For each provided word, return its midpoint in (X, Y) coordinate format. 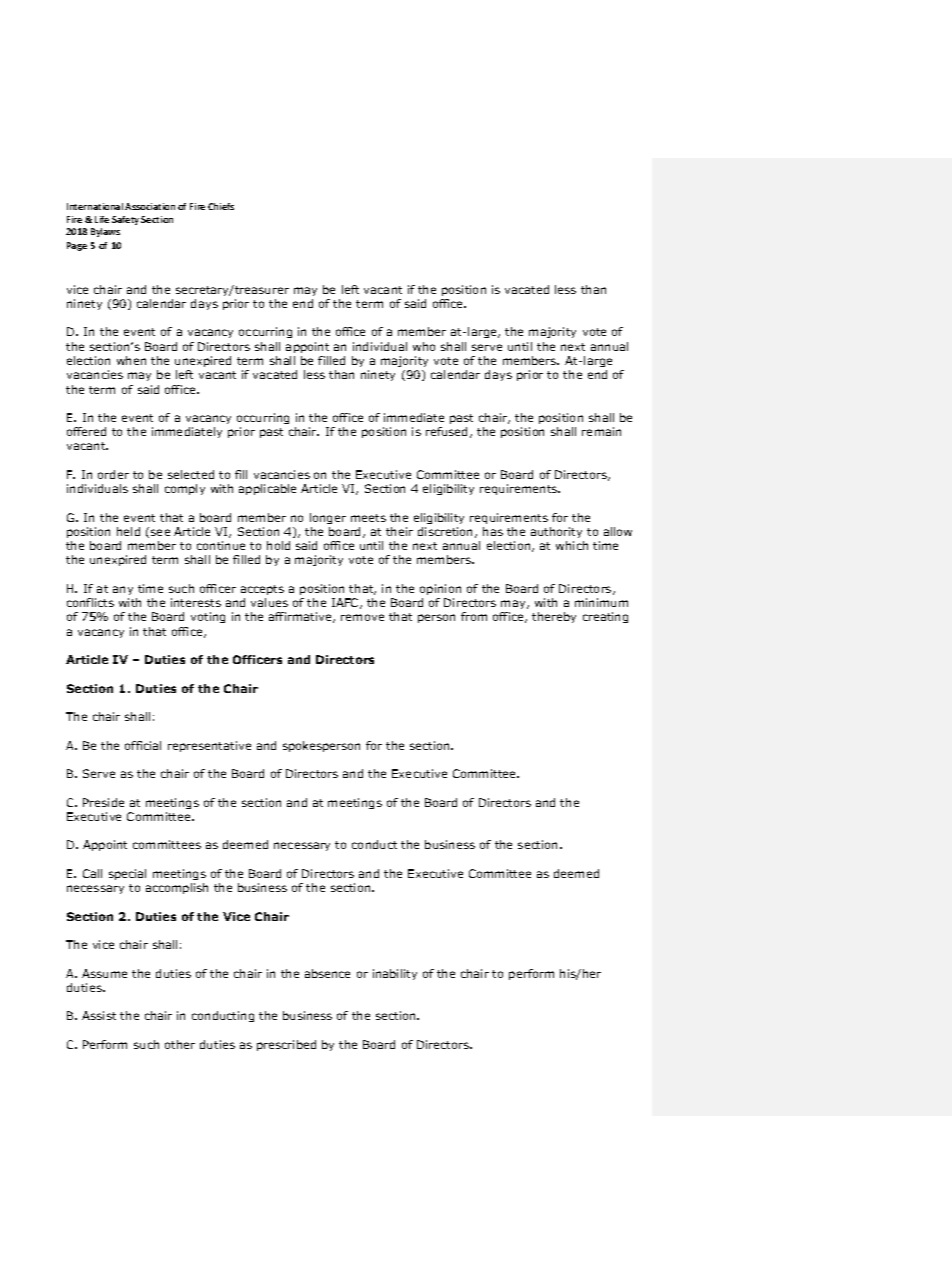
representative (209, 746)
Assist (99, 1015)
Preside (103, 802)
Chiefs (221, 206)
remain (601, 431)
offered (86, 431)
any (123, 590)
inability (395, 974)
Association (150, 206)
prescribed (286, 1045)
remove (362, 617)
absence (327, 973)
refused (448, 432)
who (424, 346)
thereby (554, 617)
